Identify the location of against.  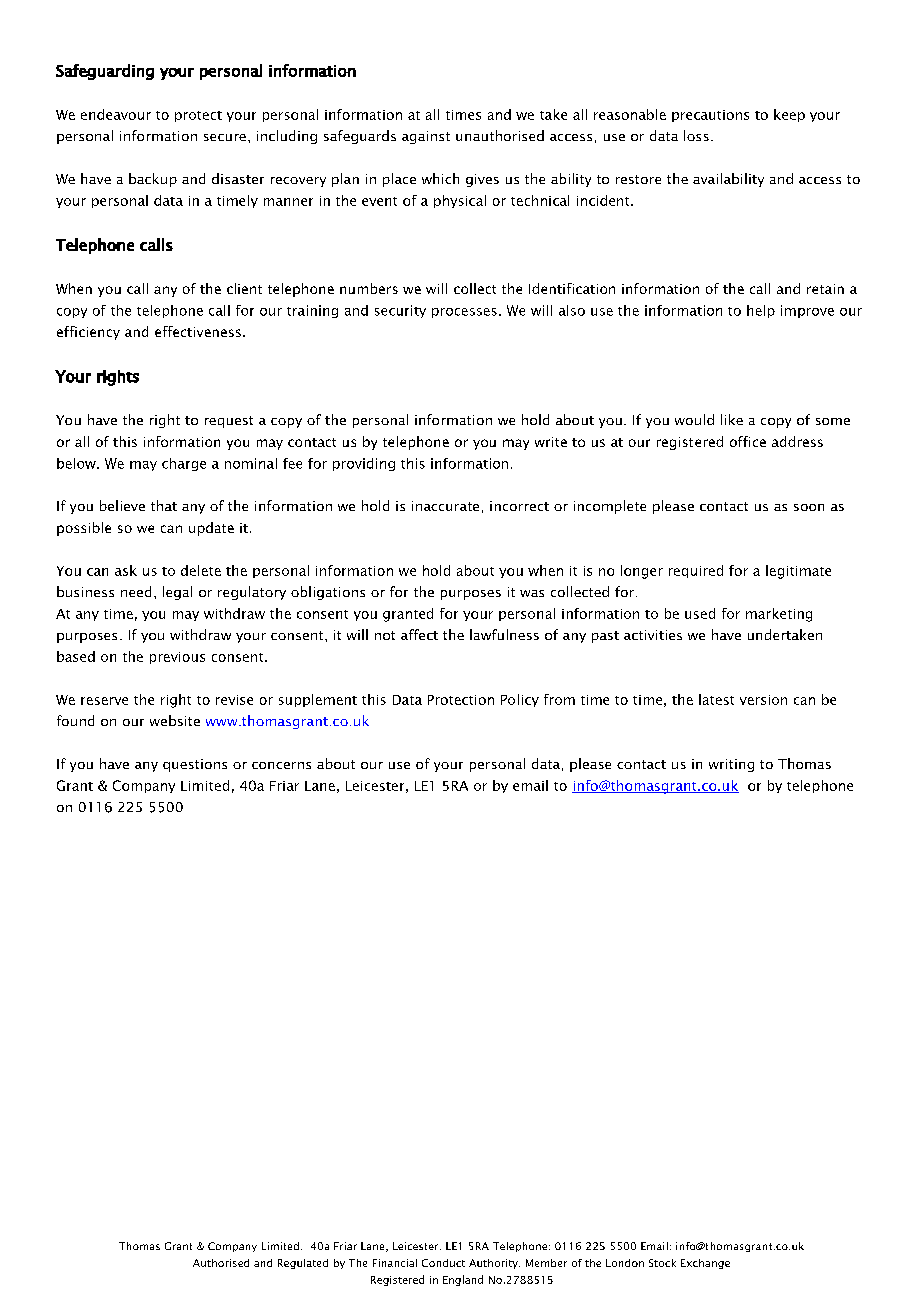
(426, 137).
